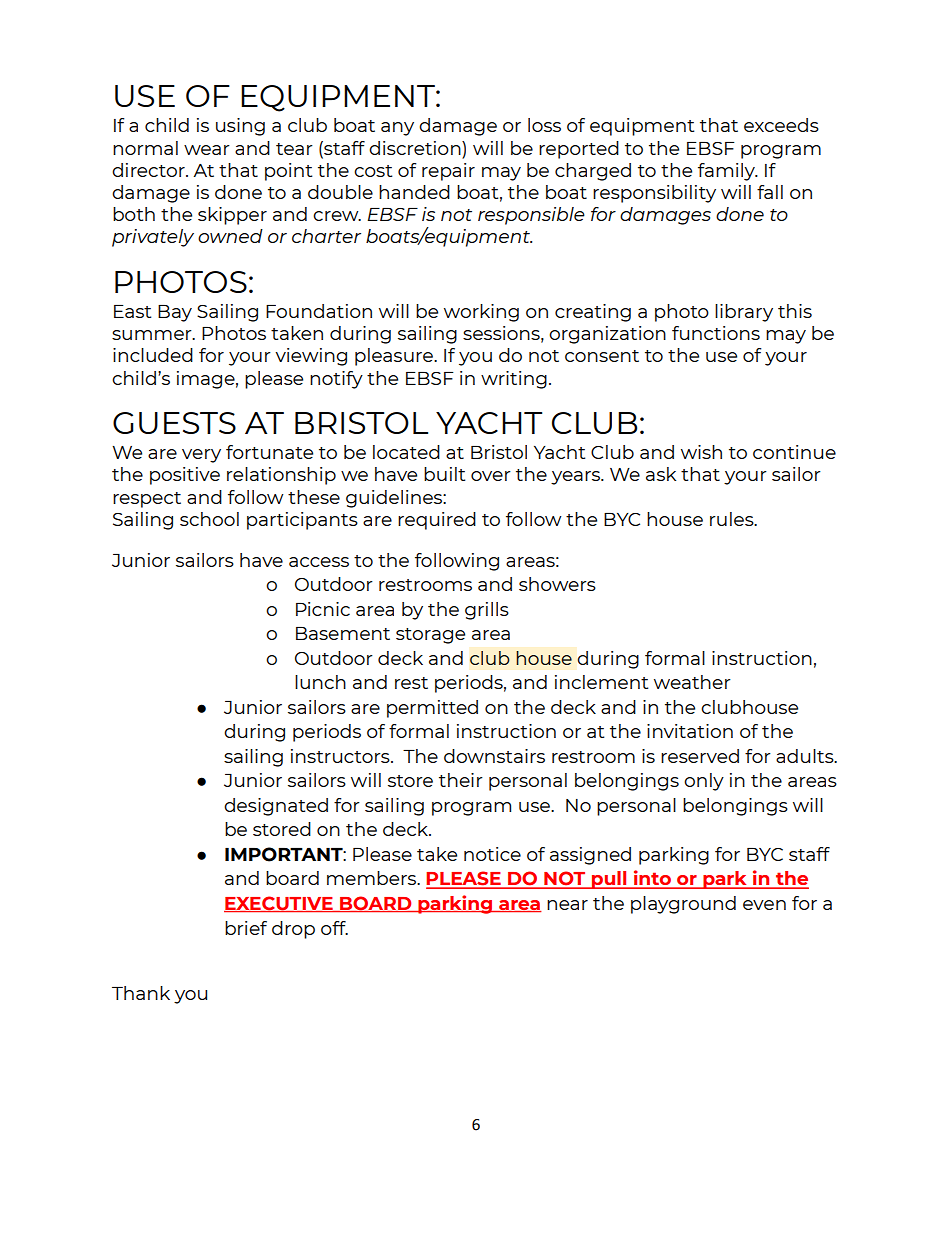 The image size is (952, 1233). Describe the element at coordinates (716, 333) in the image. I see `functions` at that location.
